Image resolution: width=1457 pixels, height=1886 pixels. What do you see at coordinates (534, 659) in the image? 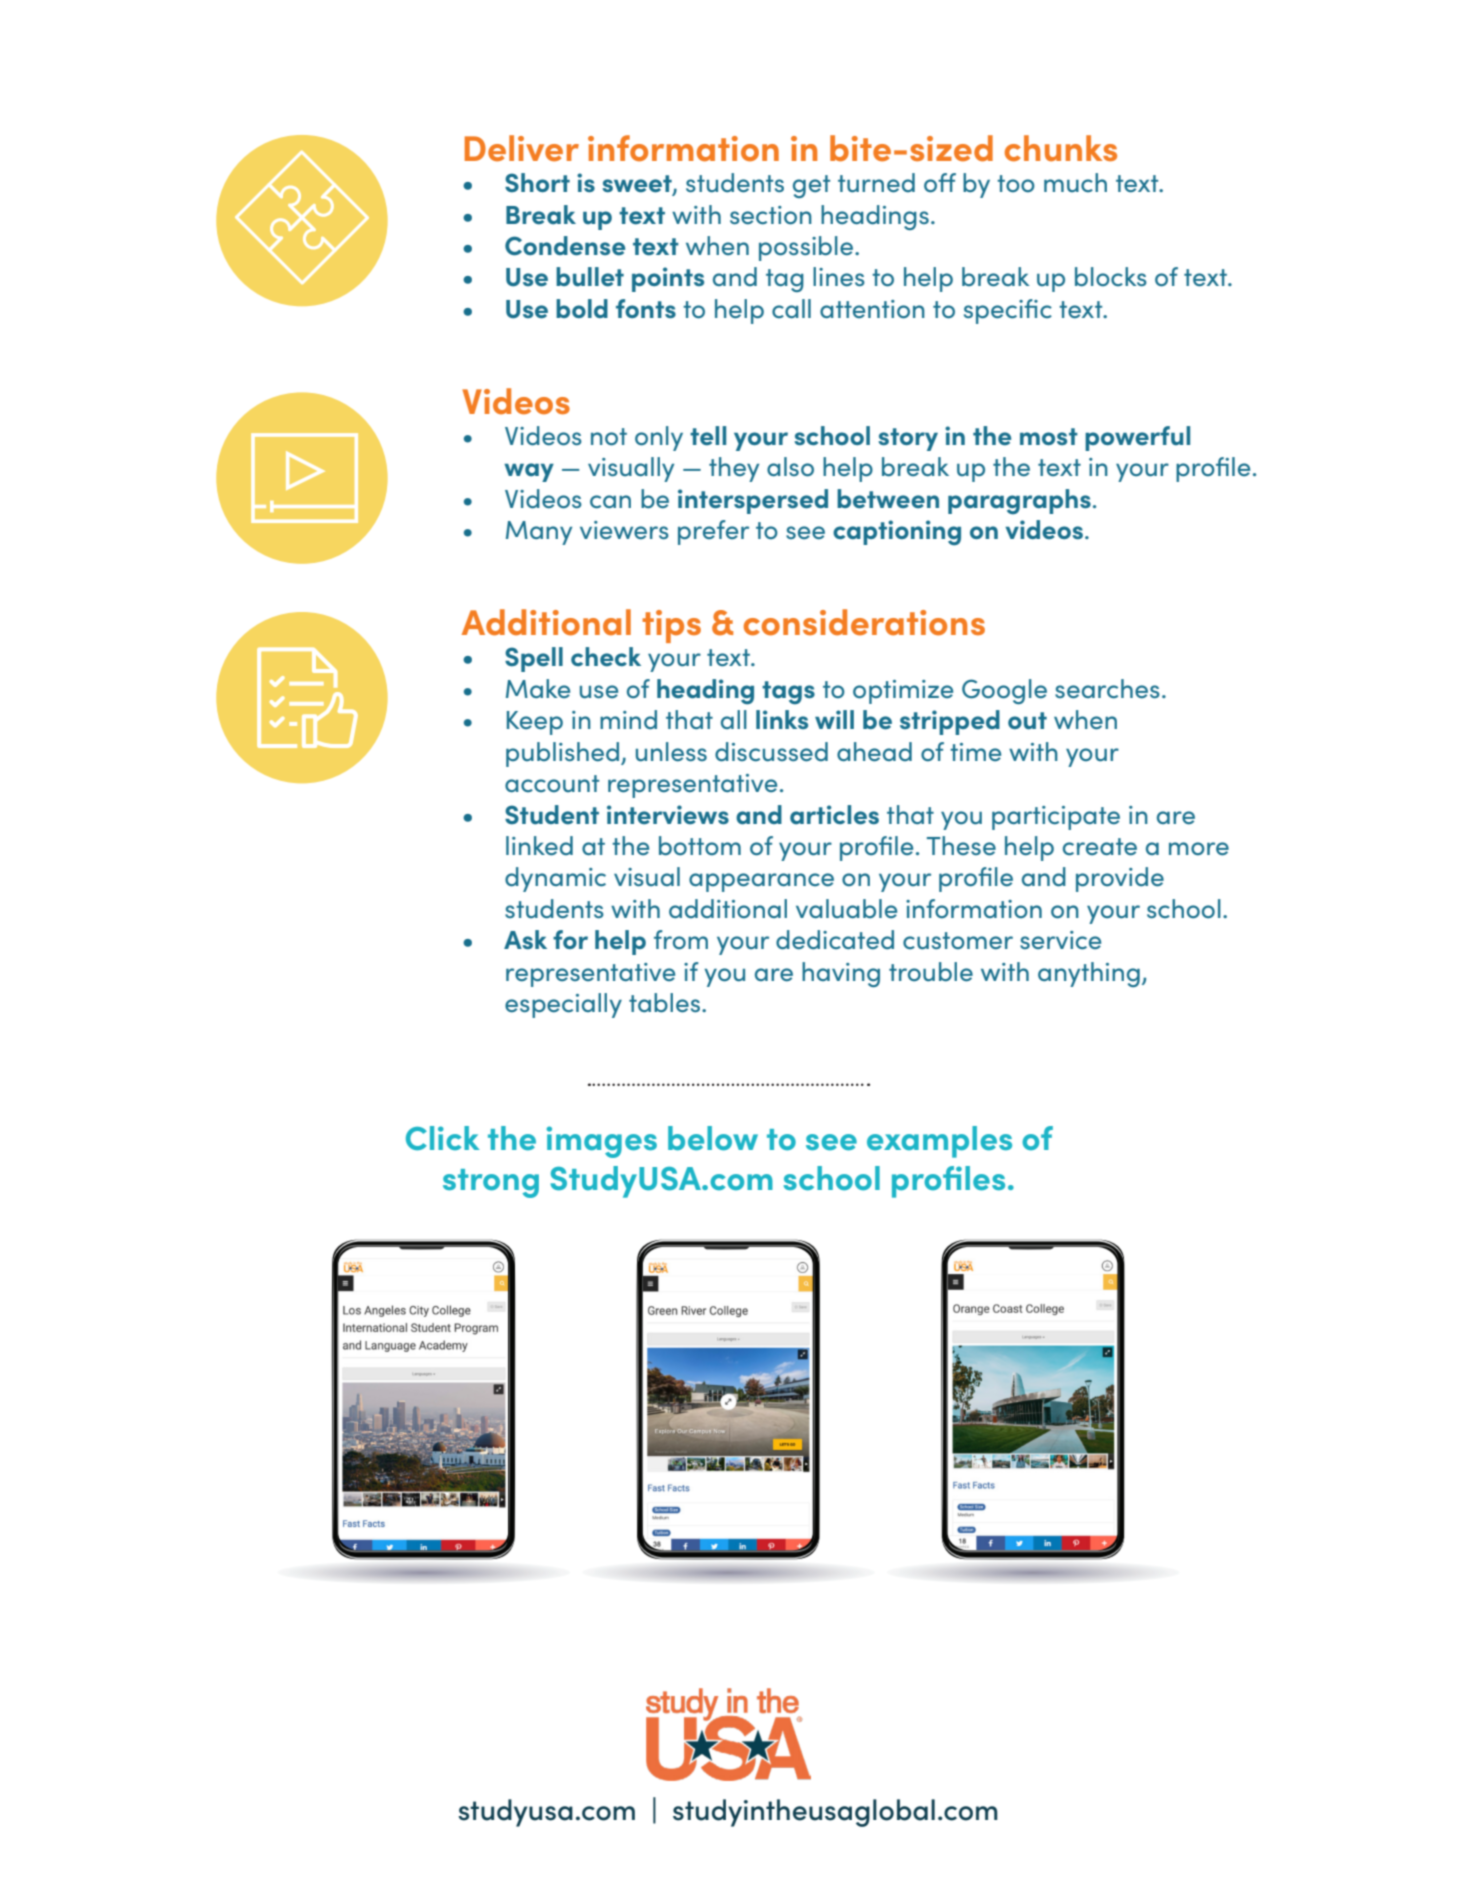
I see `Spell` at bounding box center [534, 659].
